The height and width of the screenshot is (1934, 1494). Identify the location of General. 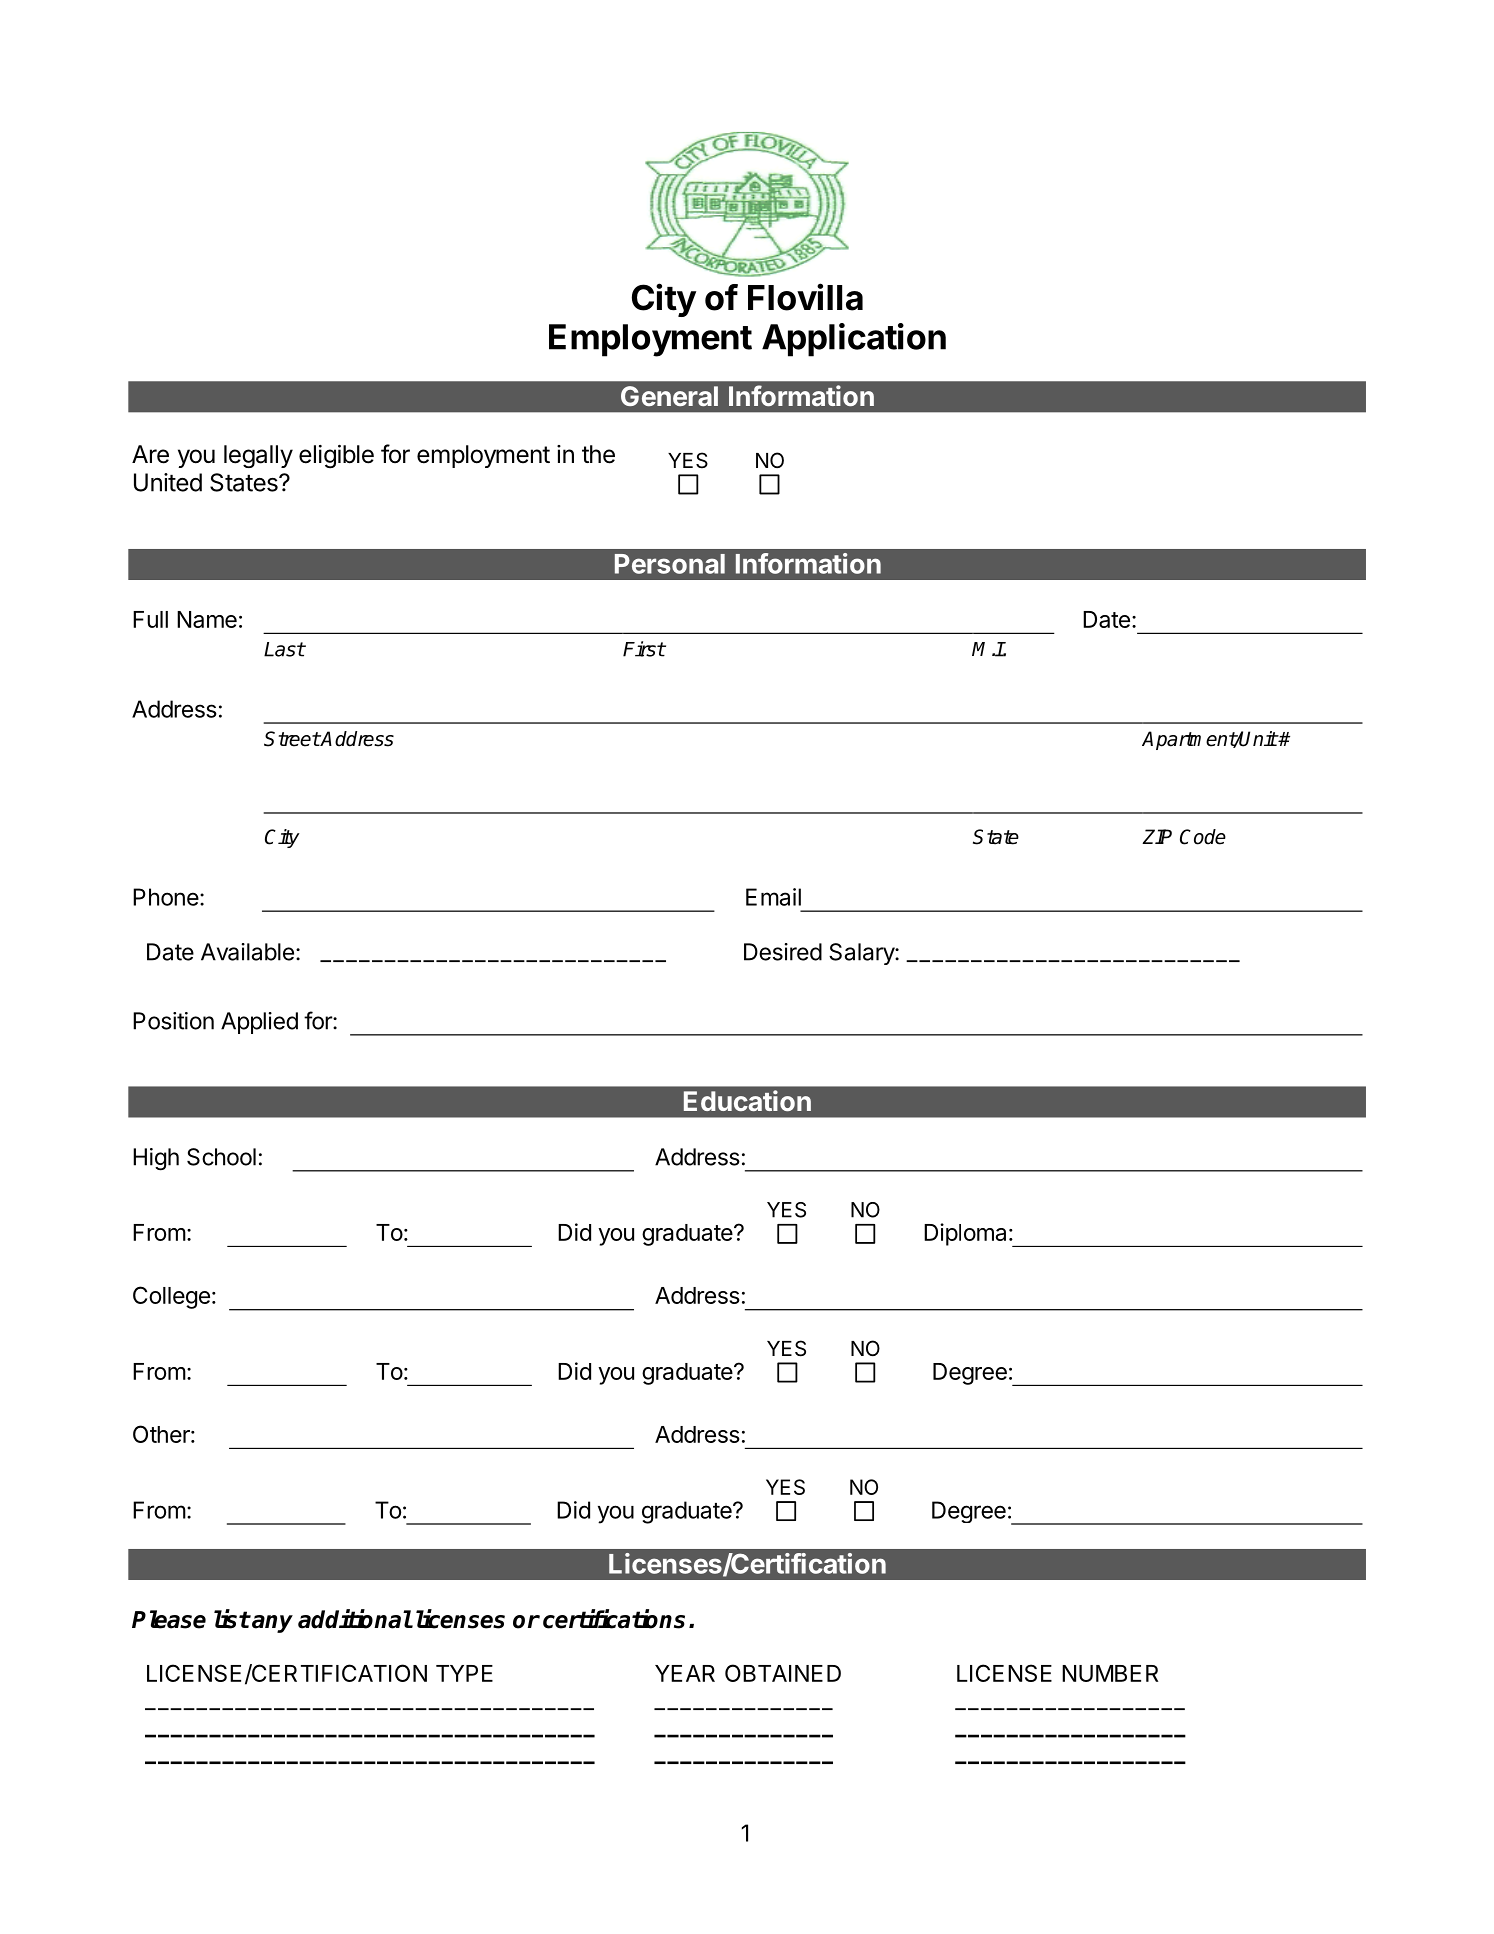
(669, 396).
